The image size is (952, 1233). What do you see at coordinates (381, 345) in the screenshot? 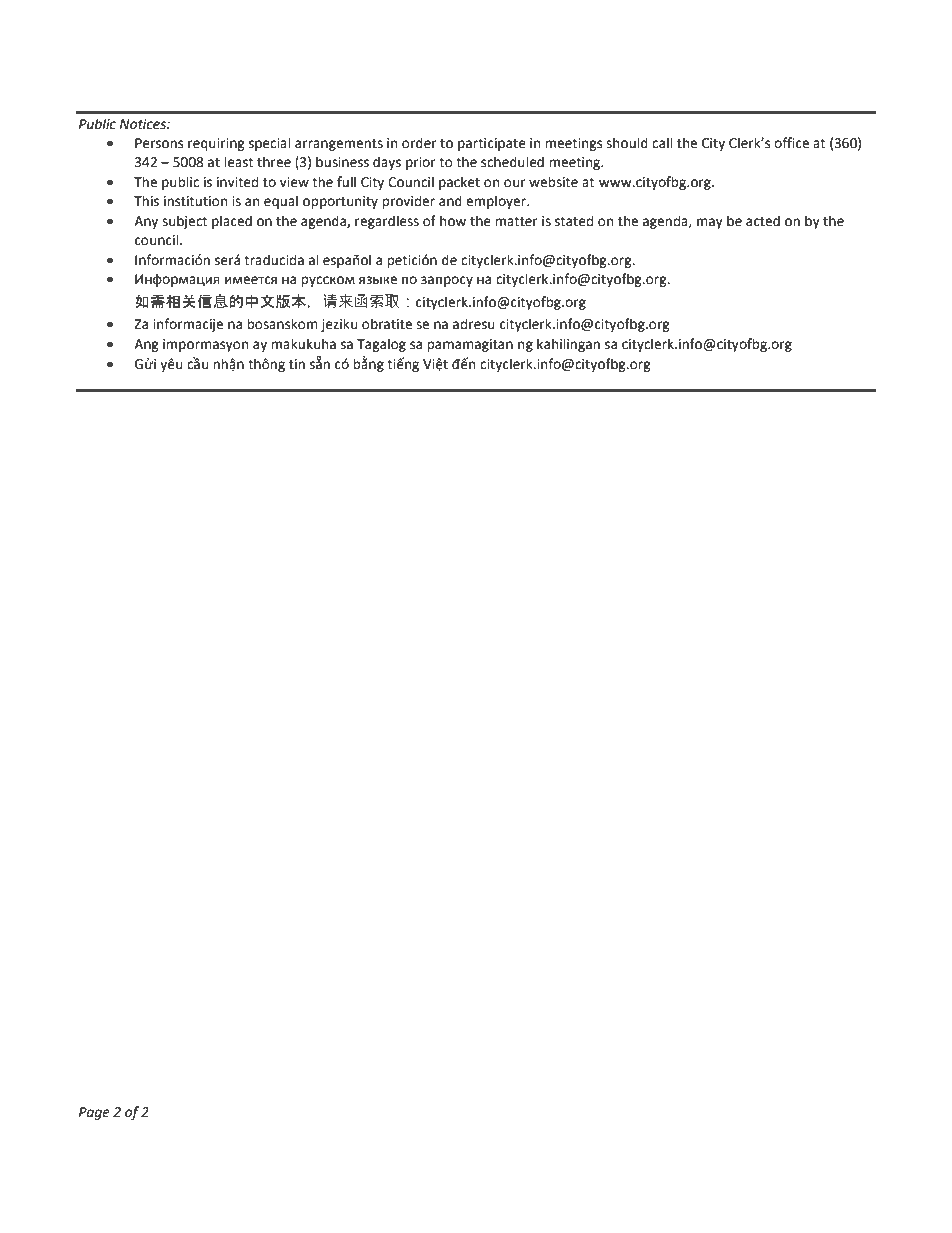
I see `Tagalog` at bounding box center [381, 345].
